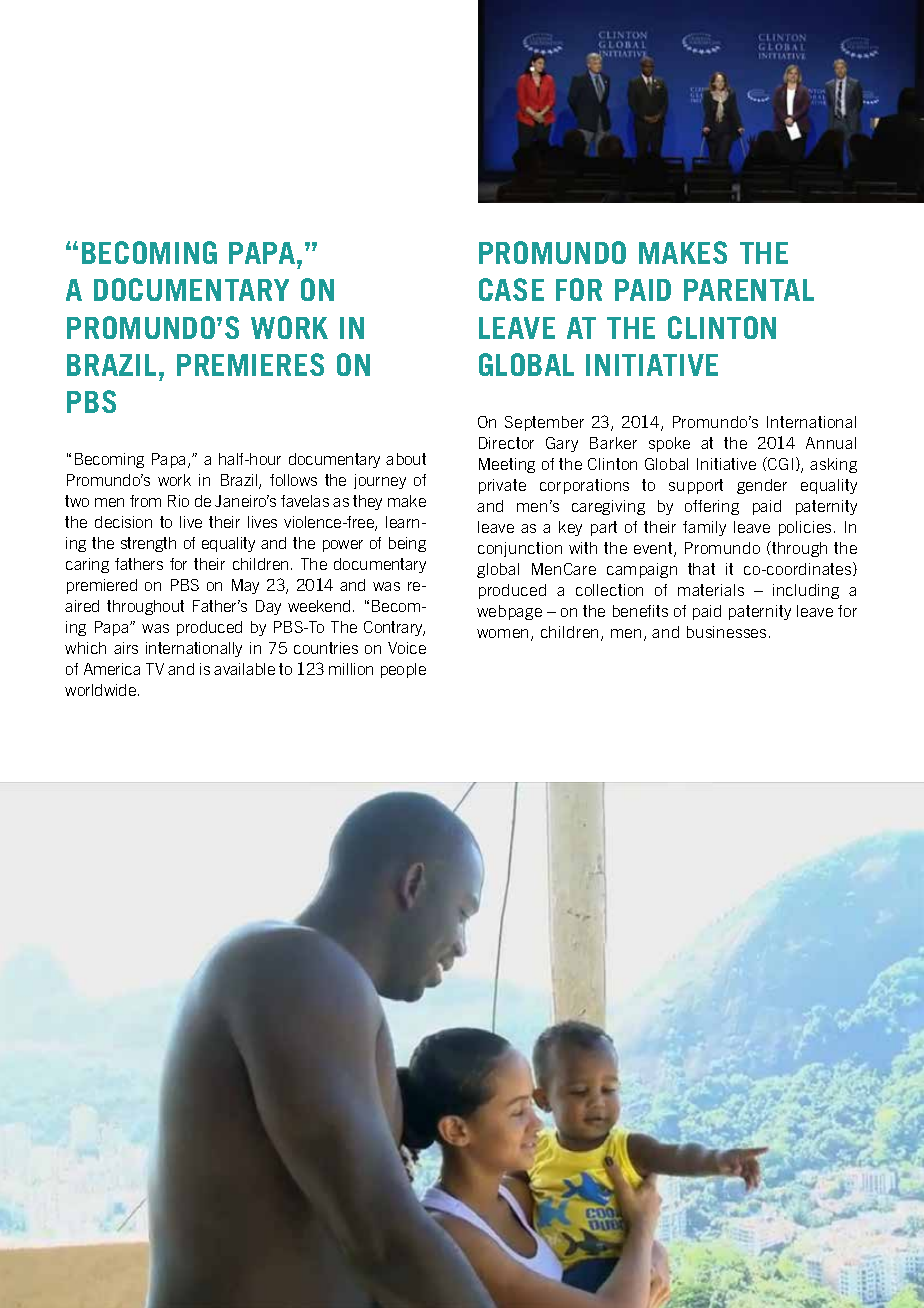 The width and height of the screenshot is (924, 1308). What do you see at coordinates (502, 486) in the screenshot?
I see `private` at bounding box center [502, 486].
